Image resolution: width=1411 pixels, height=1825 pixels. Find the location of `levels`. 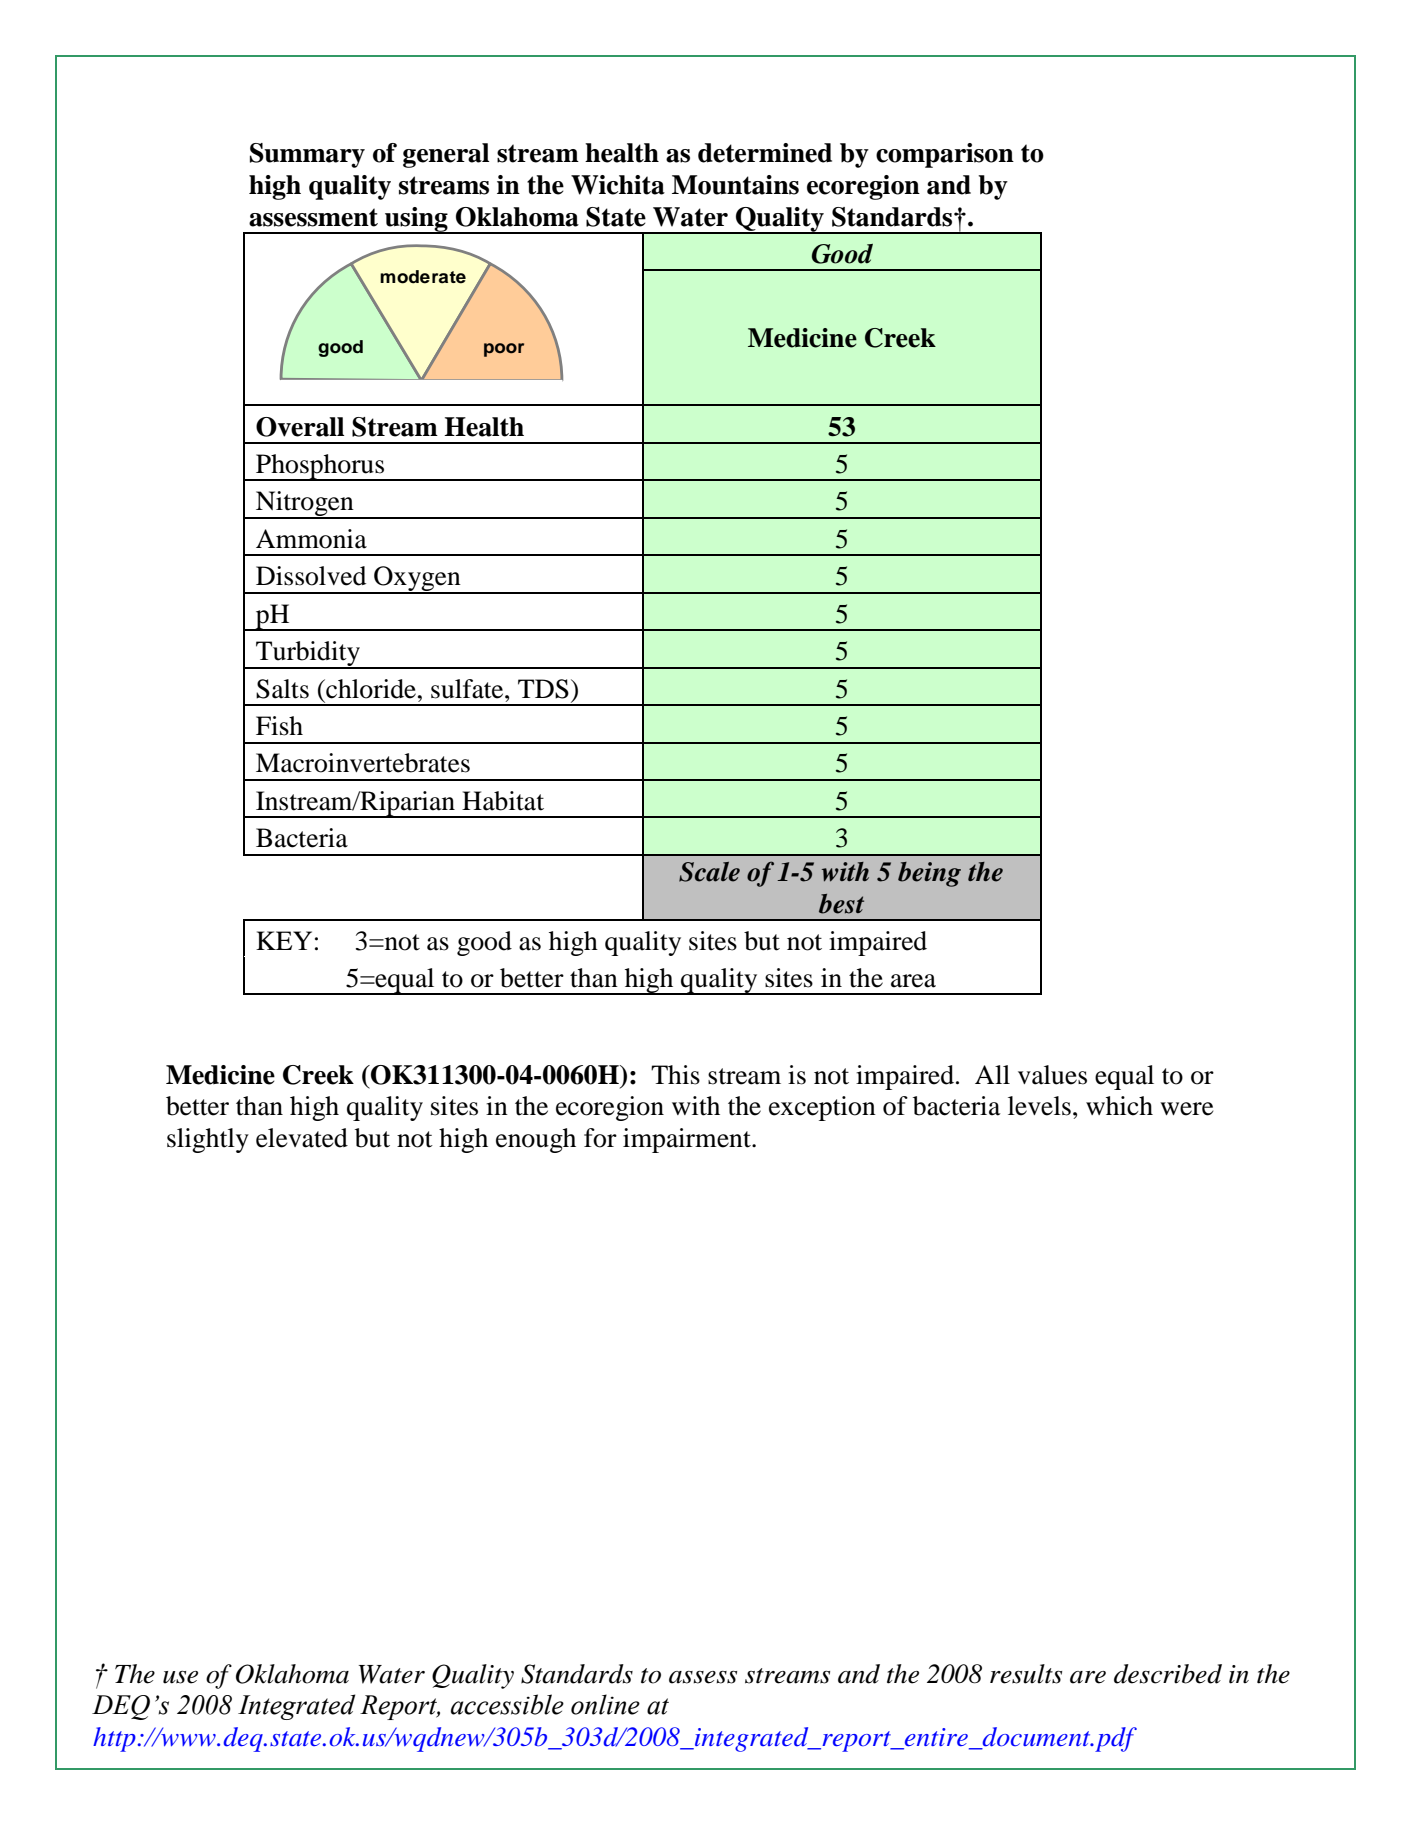

levels is located at coordinates (1039, 1106).
